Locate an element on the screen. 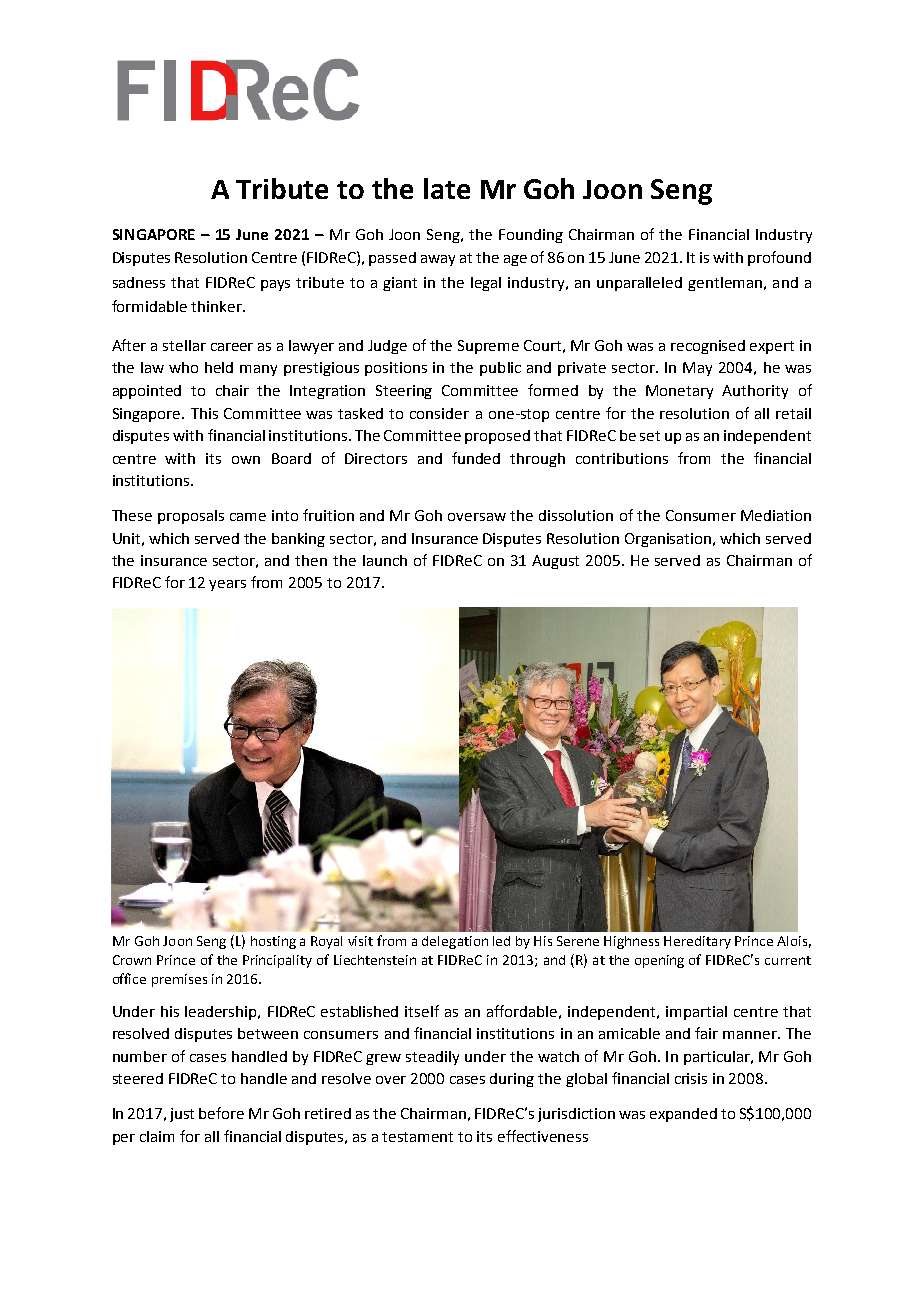  late is located at coordinates (447, 188).
